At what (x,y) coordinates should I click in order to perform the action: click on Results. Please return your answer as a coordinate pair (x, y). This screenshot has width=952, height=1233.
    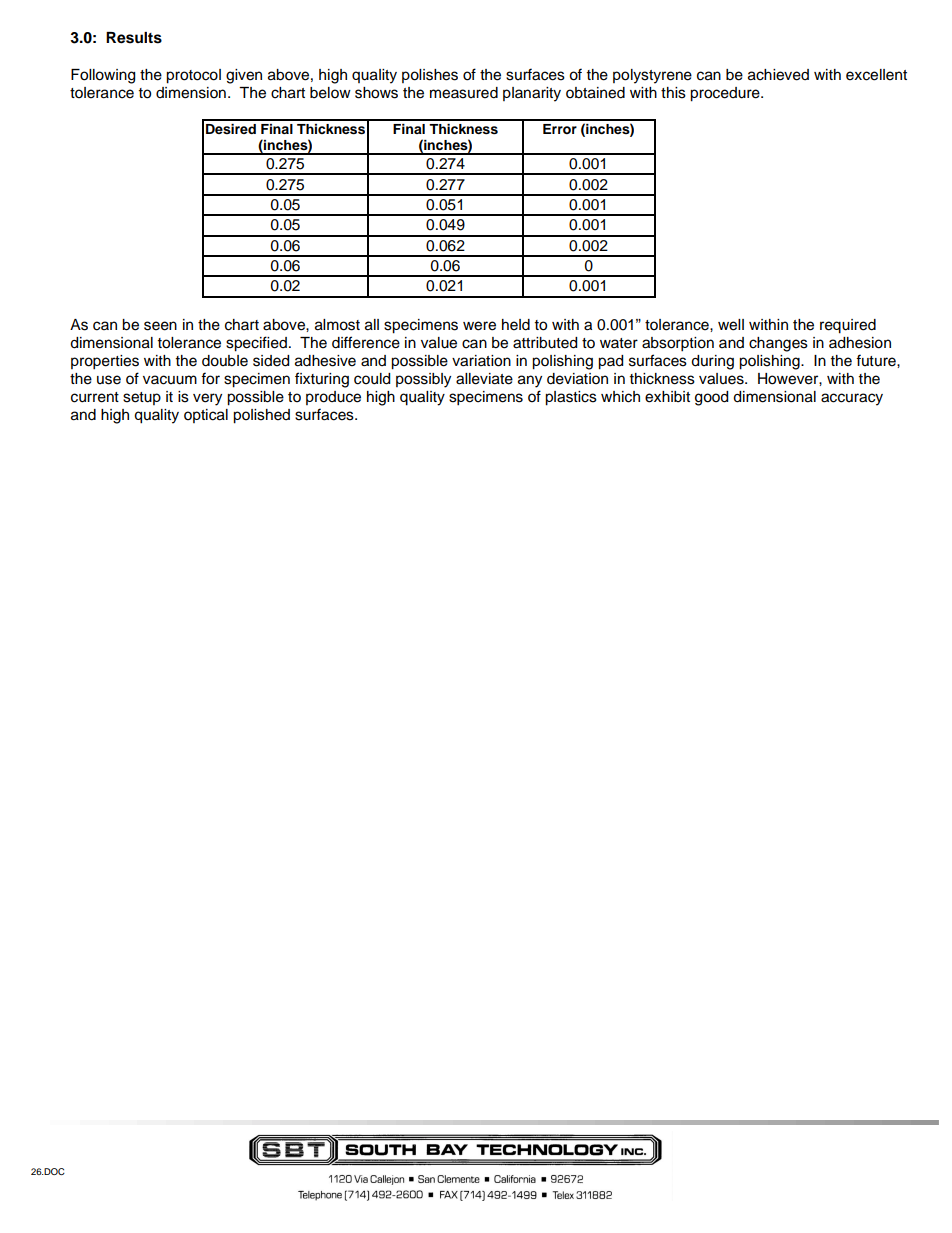
    Looking at the image, I should click on (134, 38).
